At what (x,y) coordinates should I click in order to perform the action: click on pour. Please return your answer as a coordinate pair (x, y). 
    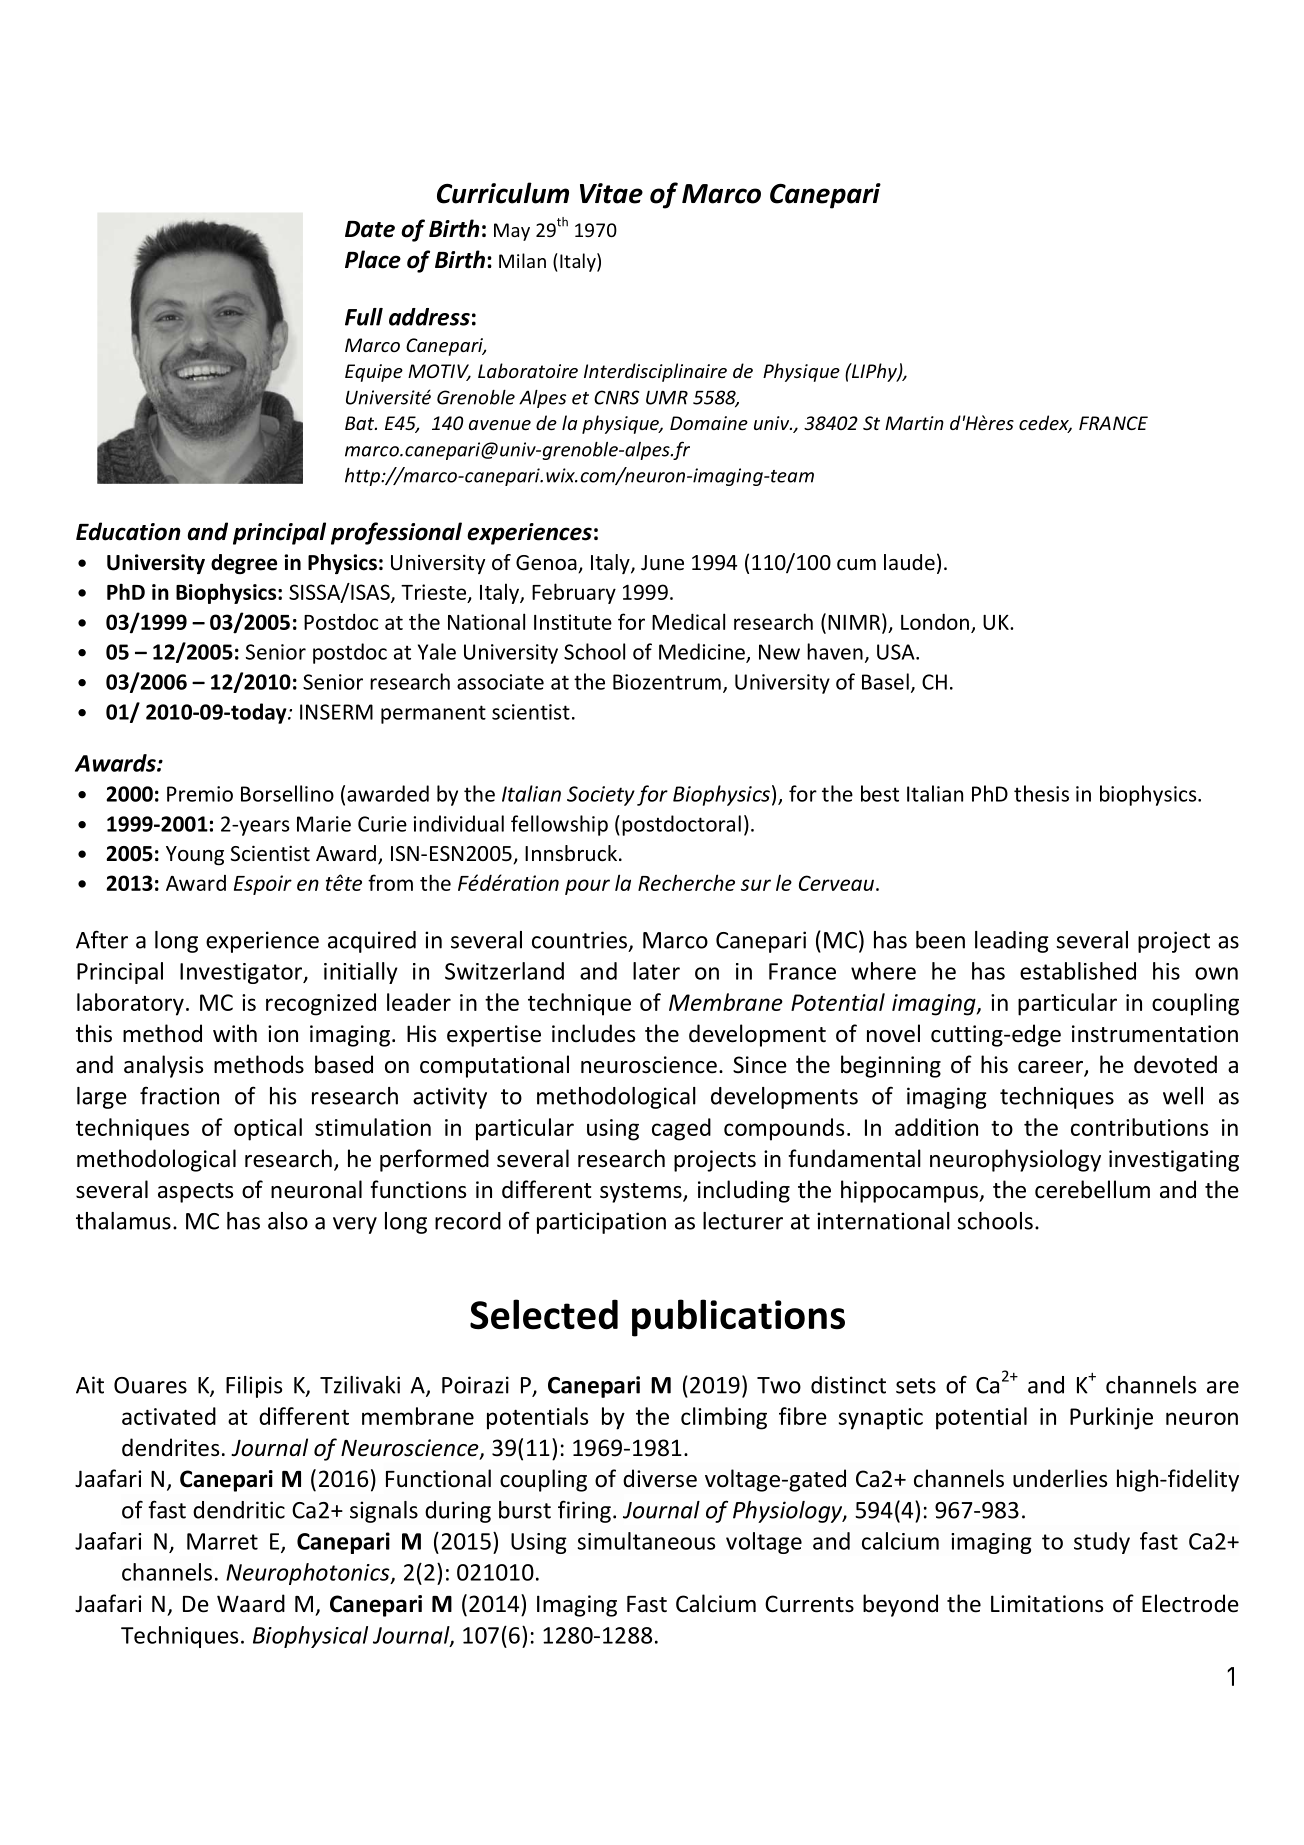
    Looking at the image, I should click on (587, 887).
